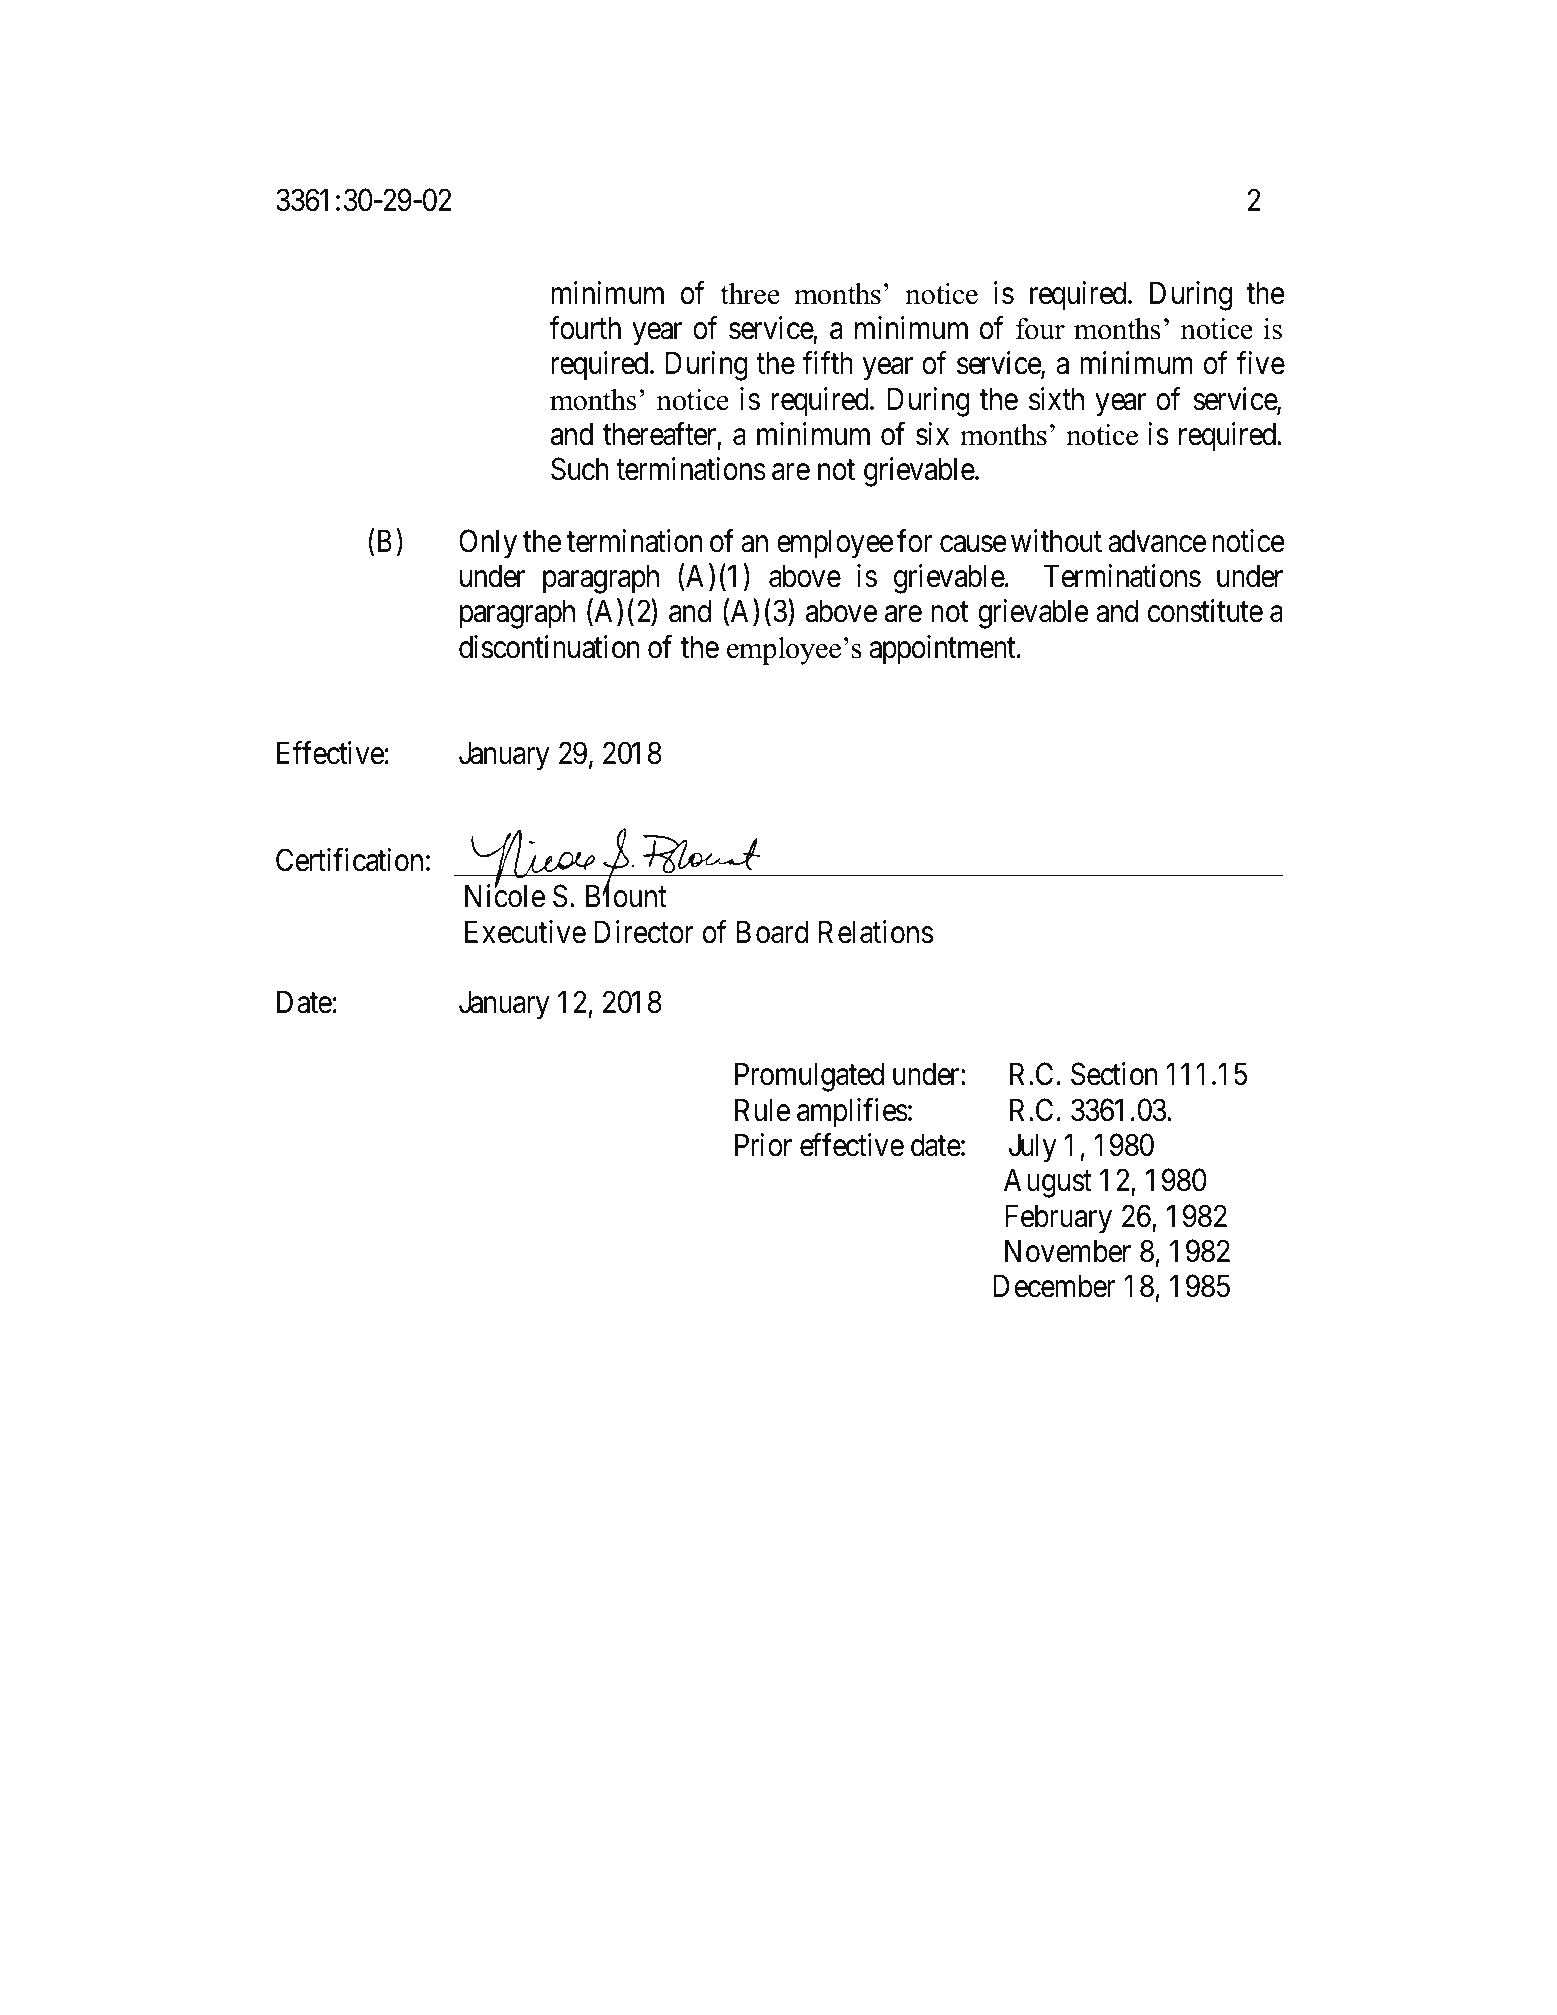 This screenshot has width=1557, height=2015. What do you see at coordinates (1261, 363) in the screenshot?
I see `five` at bounding box center [1261, 363].
